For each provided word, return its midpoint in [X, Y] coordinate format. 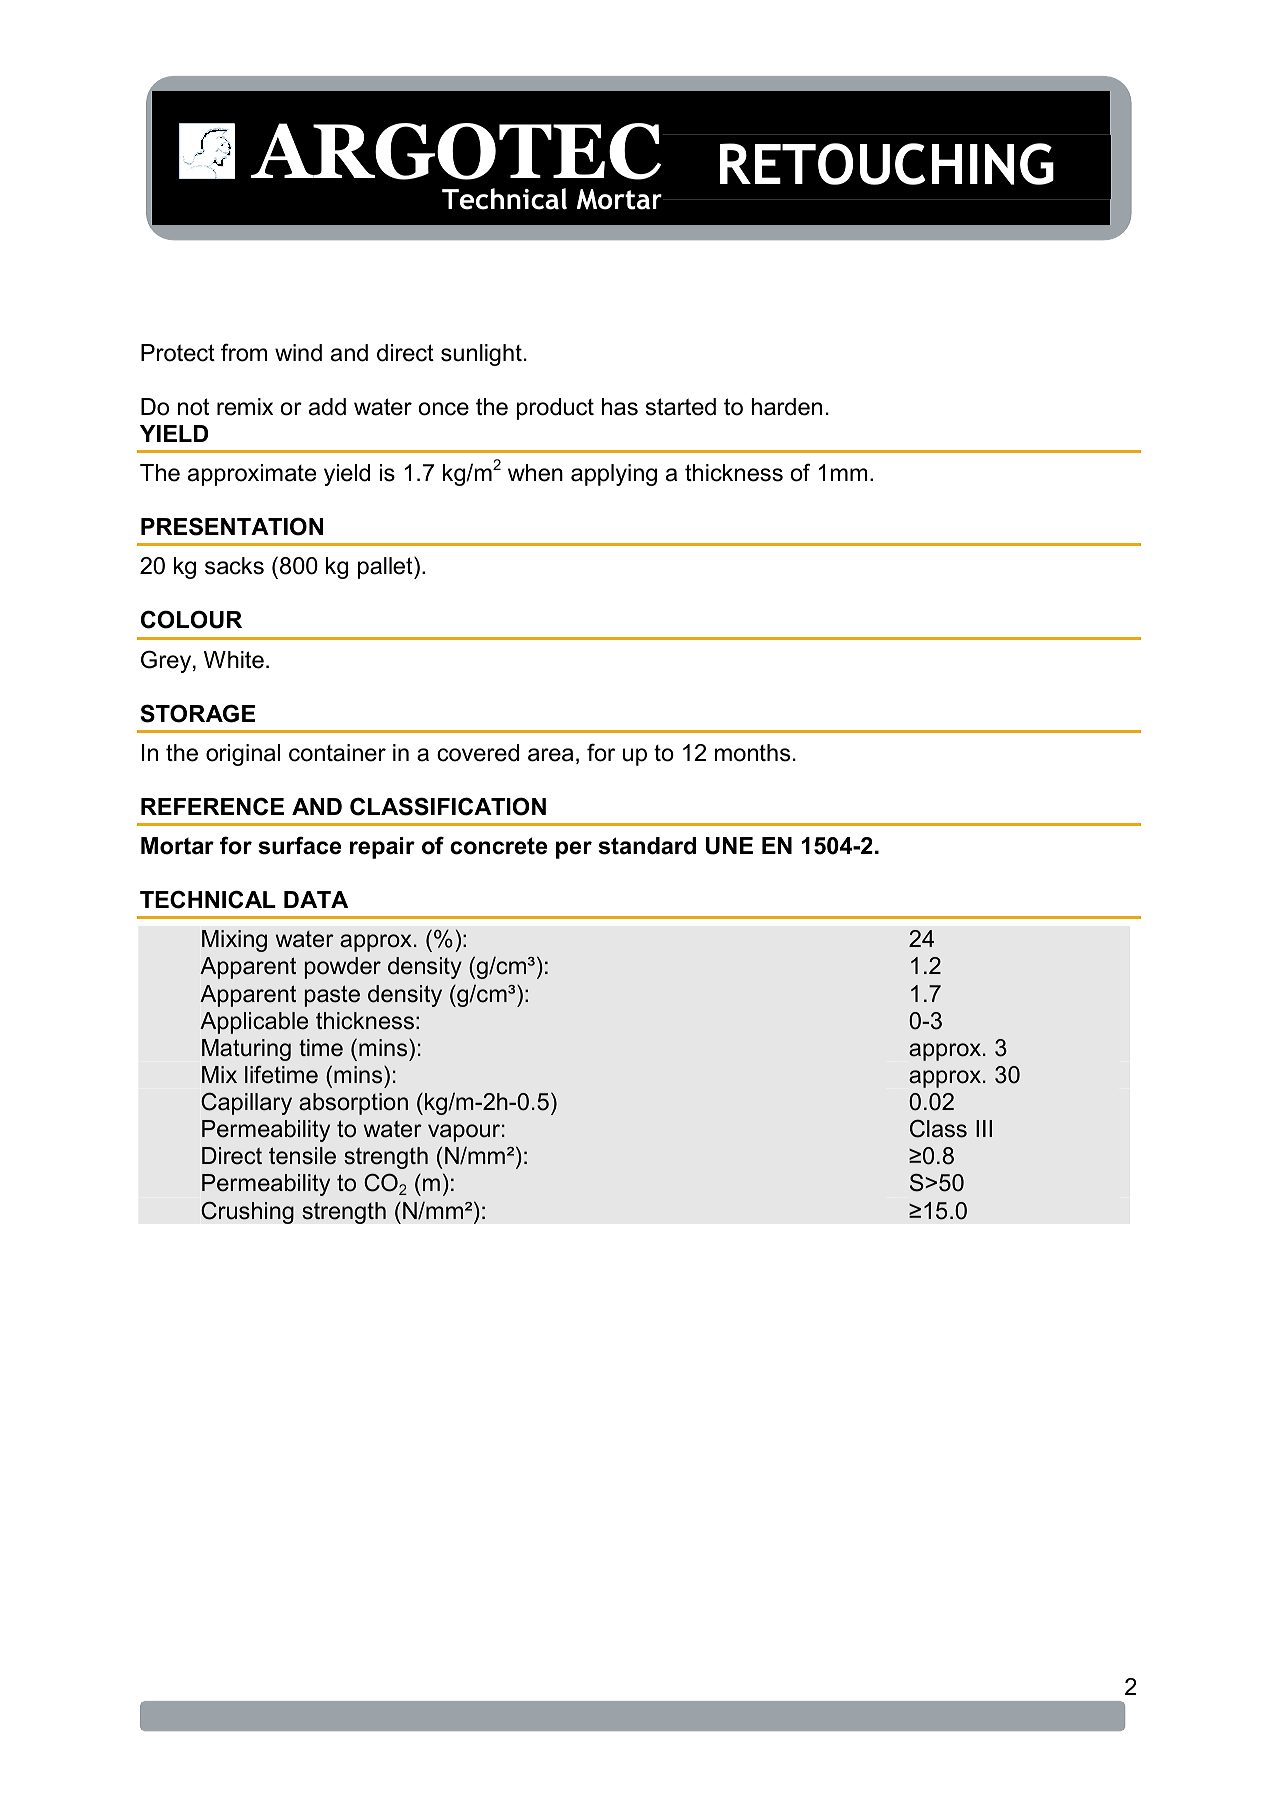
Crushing [247, 1212]
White [234, 660]
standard [647, 846]
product [555, 409]
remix [245, 407]
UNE [729, 846]
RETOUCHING [887, 164]
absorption [353, 1104]
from [244, 352]
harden [787, 407]
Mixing [234, 941]
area [551, 755]
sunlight [481, 355]
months [752, 753]
